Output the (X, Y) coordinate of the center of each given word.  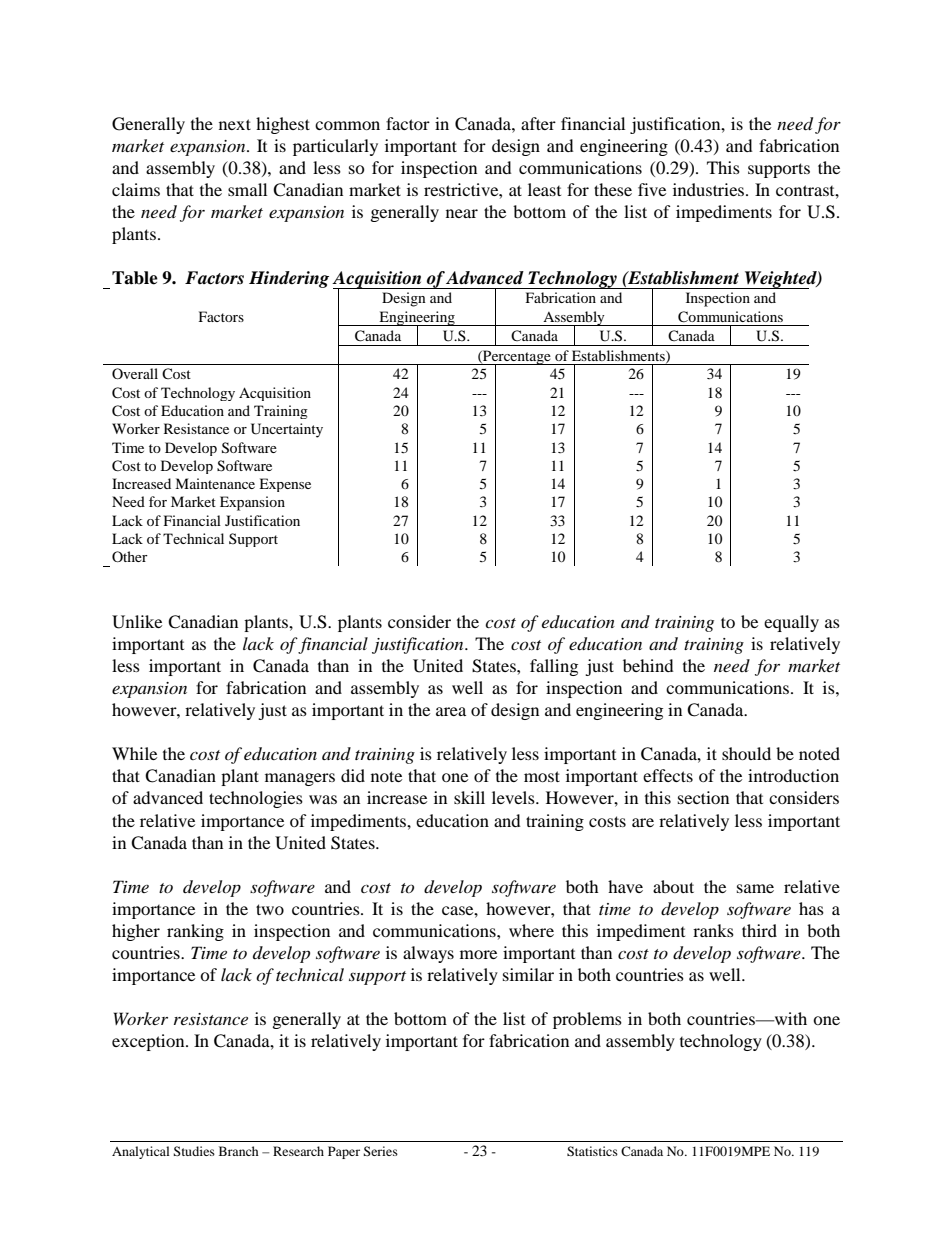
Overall (135, 373)
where (531, 930)
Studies (194, 1151)
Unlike (137, 622)
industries (710, 189)
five (652, 189)
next (235, 124)
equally (791, 623)
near (462, 213)
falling (554, 667)
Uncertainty (287, 430)
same (755, 888)
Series (380, 1151)
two (270, 909)
